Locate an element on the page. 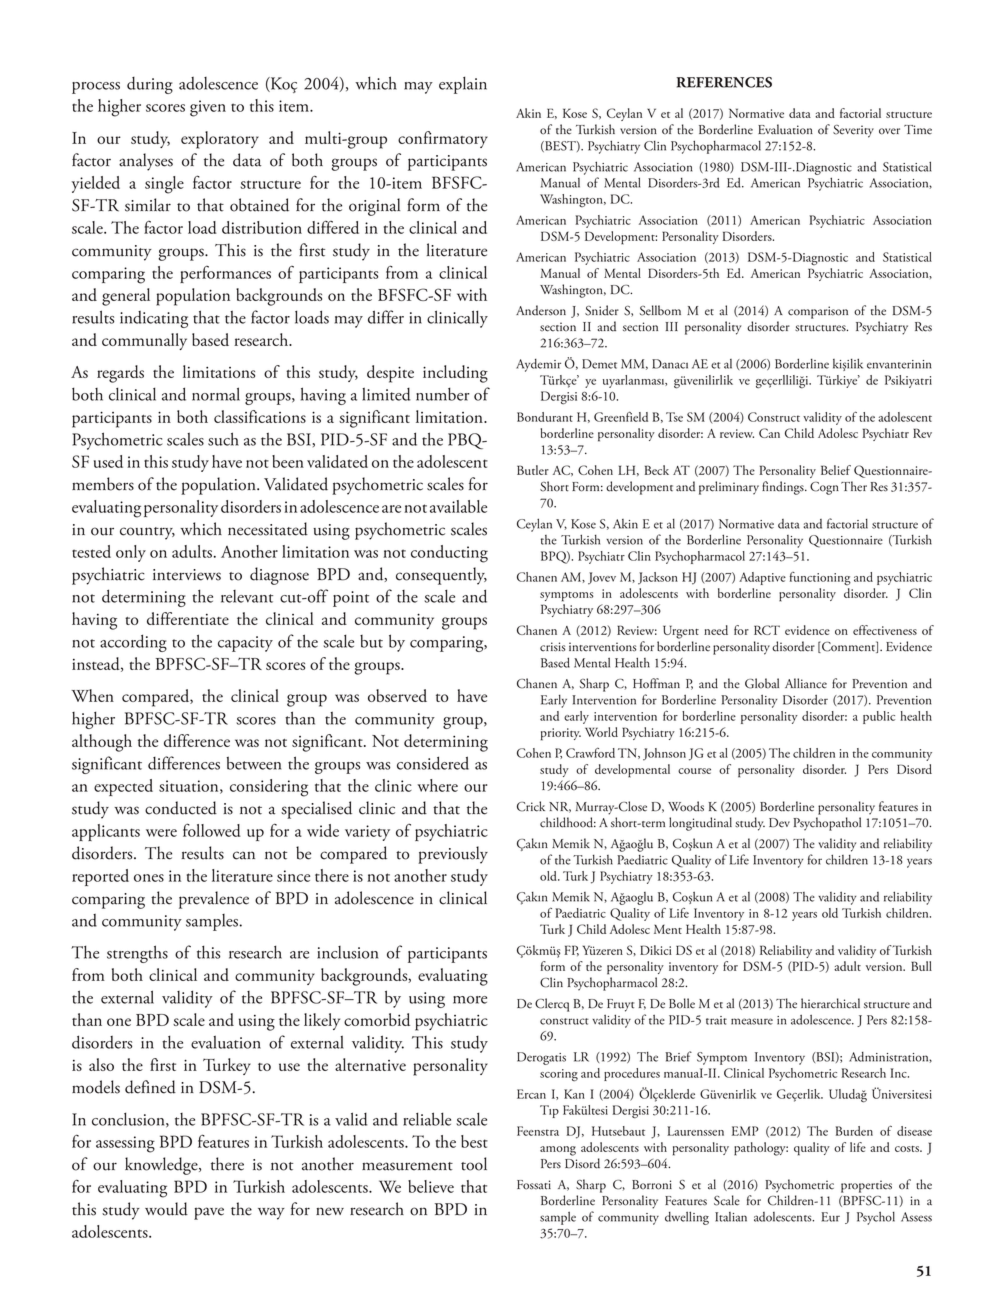  previously is located at coordinates (453, 855).
